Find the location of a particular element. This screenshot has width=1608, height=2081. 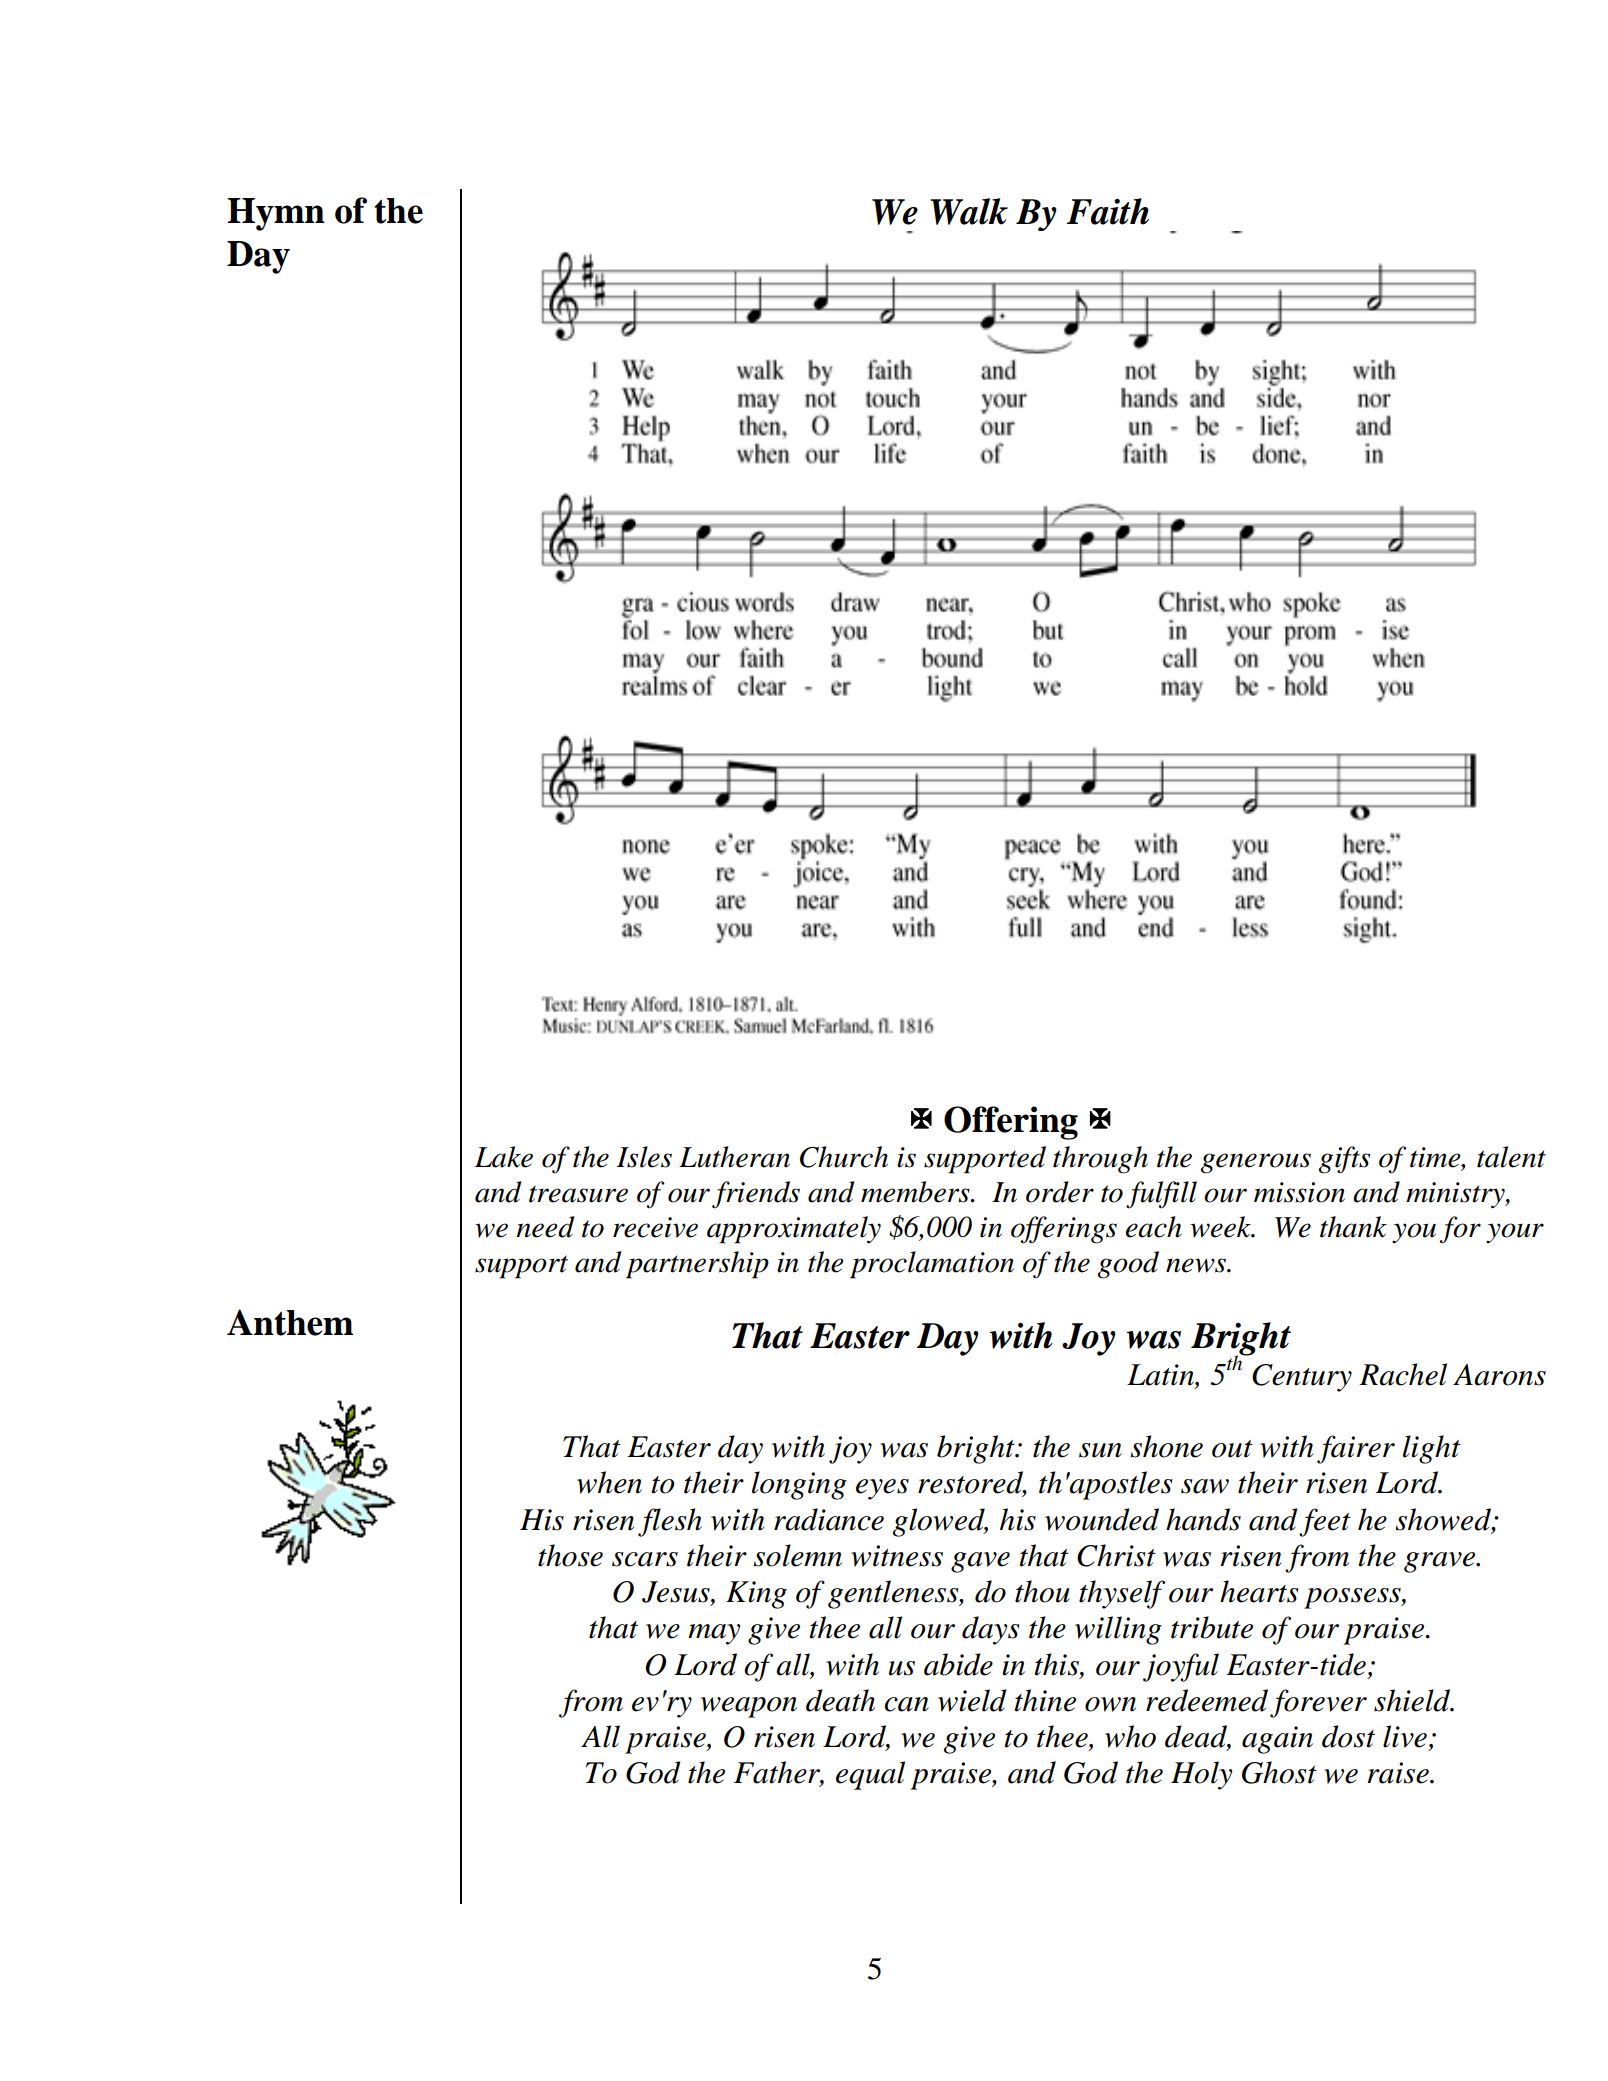

proclamation is located at coordinates (932, 1265).
